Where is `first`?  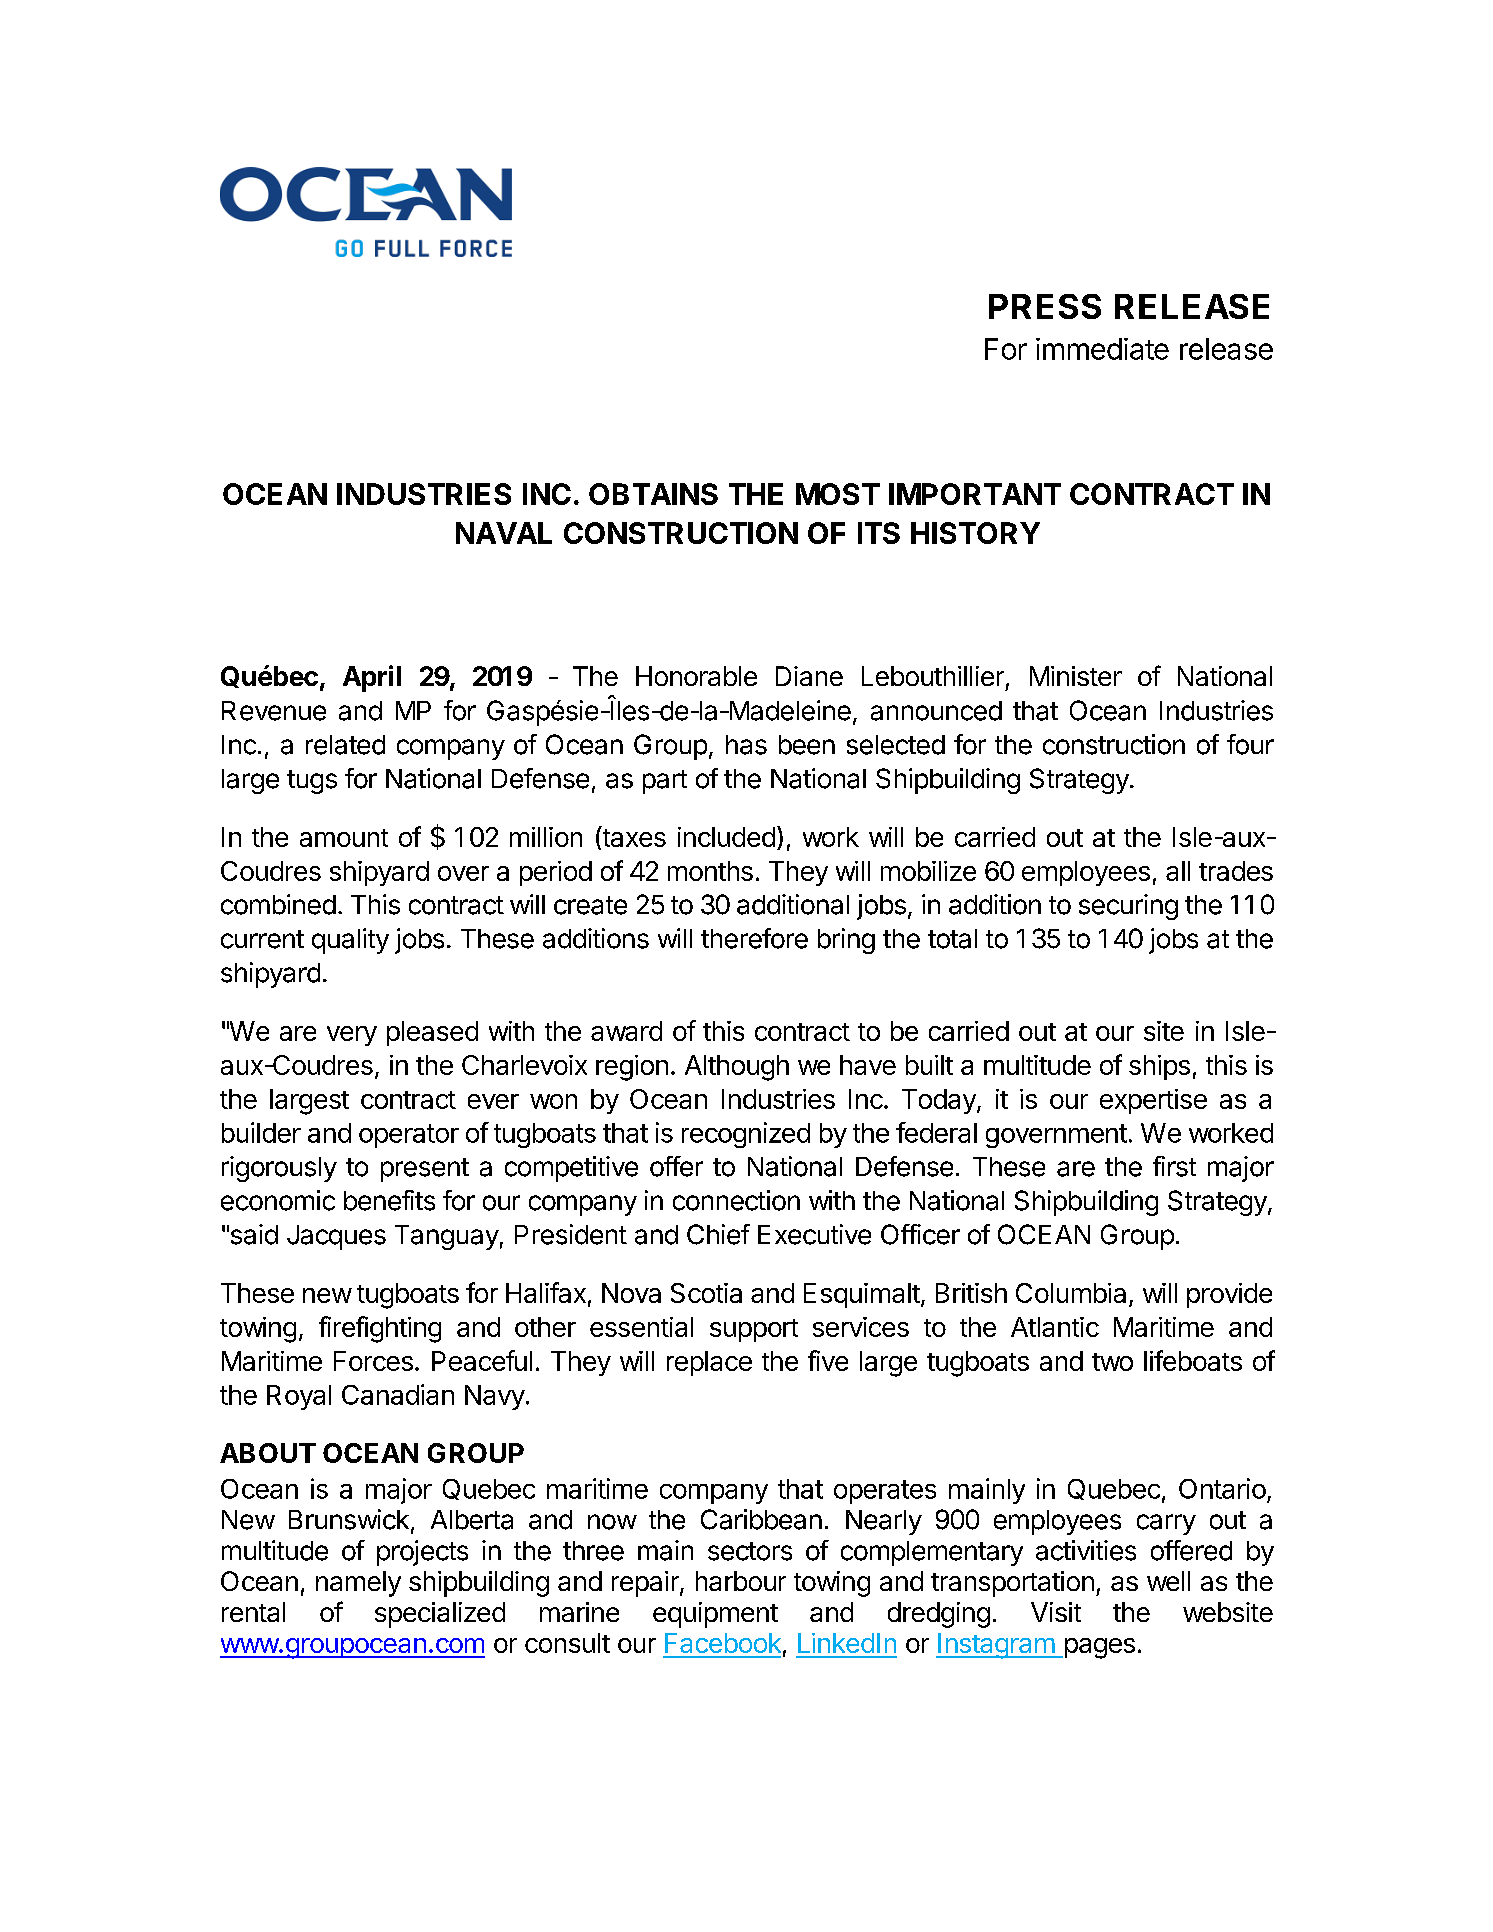 first is located at coordinates (1174, 1166).
